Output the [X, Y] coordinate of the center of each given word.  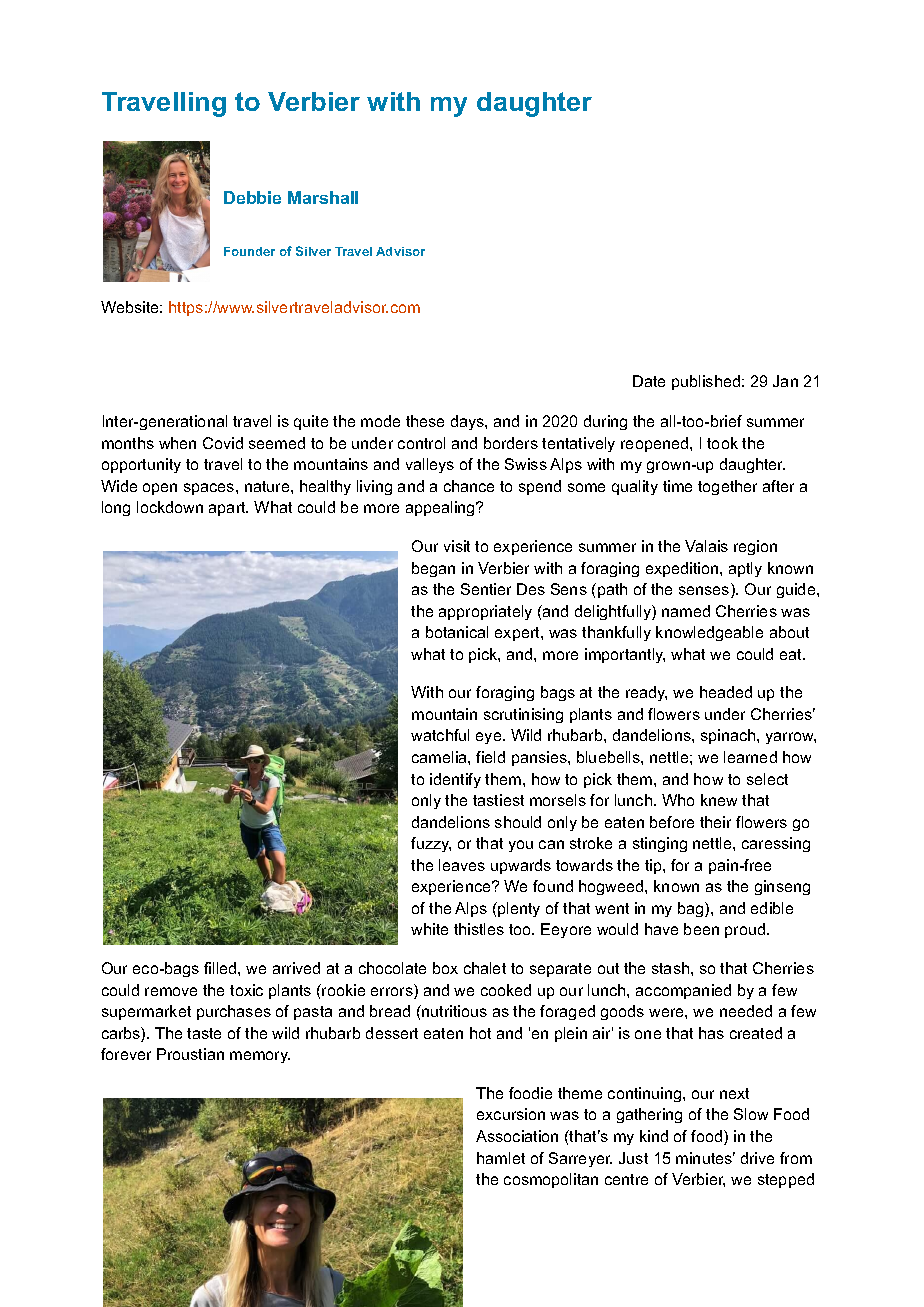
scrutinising [523, 715]
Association [517, 1136]
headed [726, 692]
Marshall [323, 197]
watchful [440, 735]
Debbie [252, 197]
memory [260, 1057]
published [706, 382]
